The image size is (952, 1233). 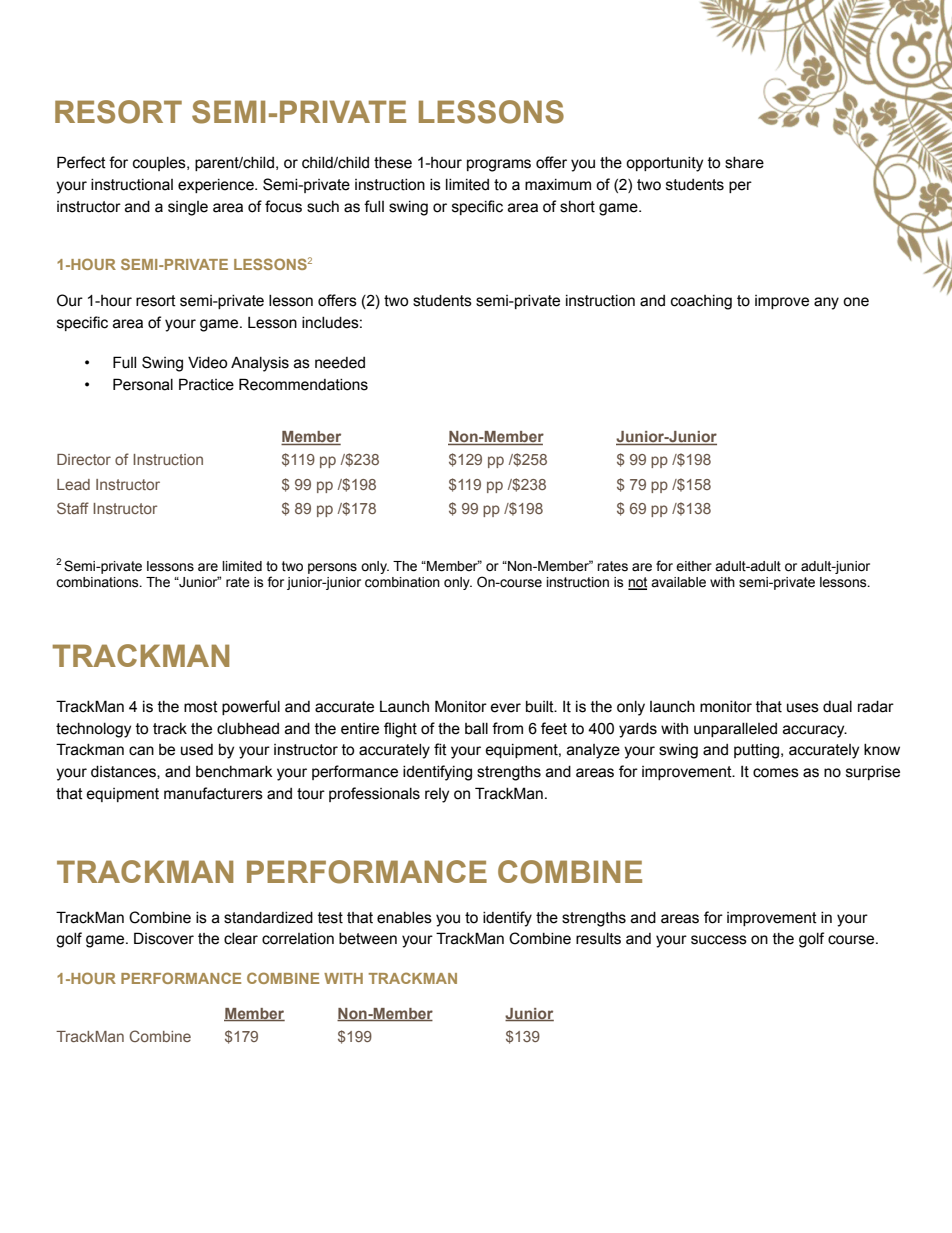 What do you see at coordinates (217, 186) in the screenshot?
I see `experience` at bounding box center [217, 186].
